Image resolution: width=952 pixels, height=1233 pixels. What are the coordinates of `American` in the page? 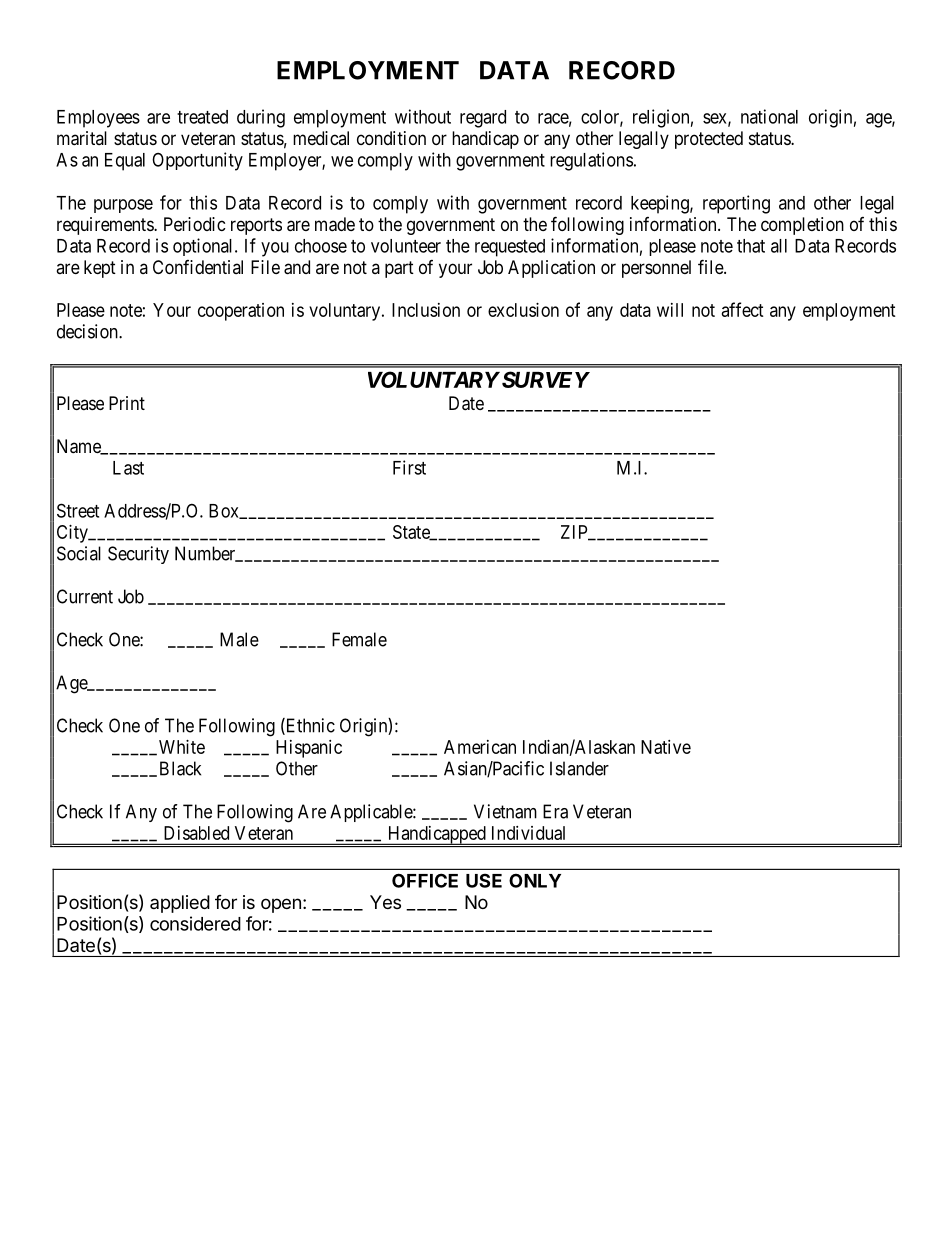 It's located at (480, 747).
